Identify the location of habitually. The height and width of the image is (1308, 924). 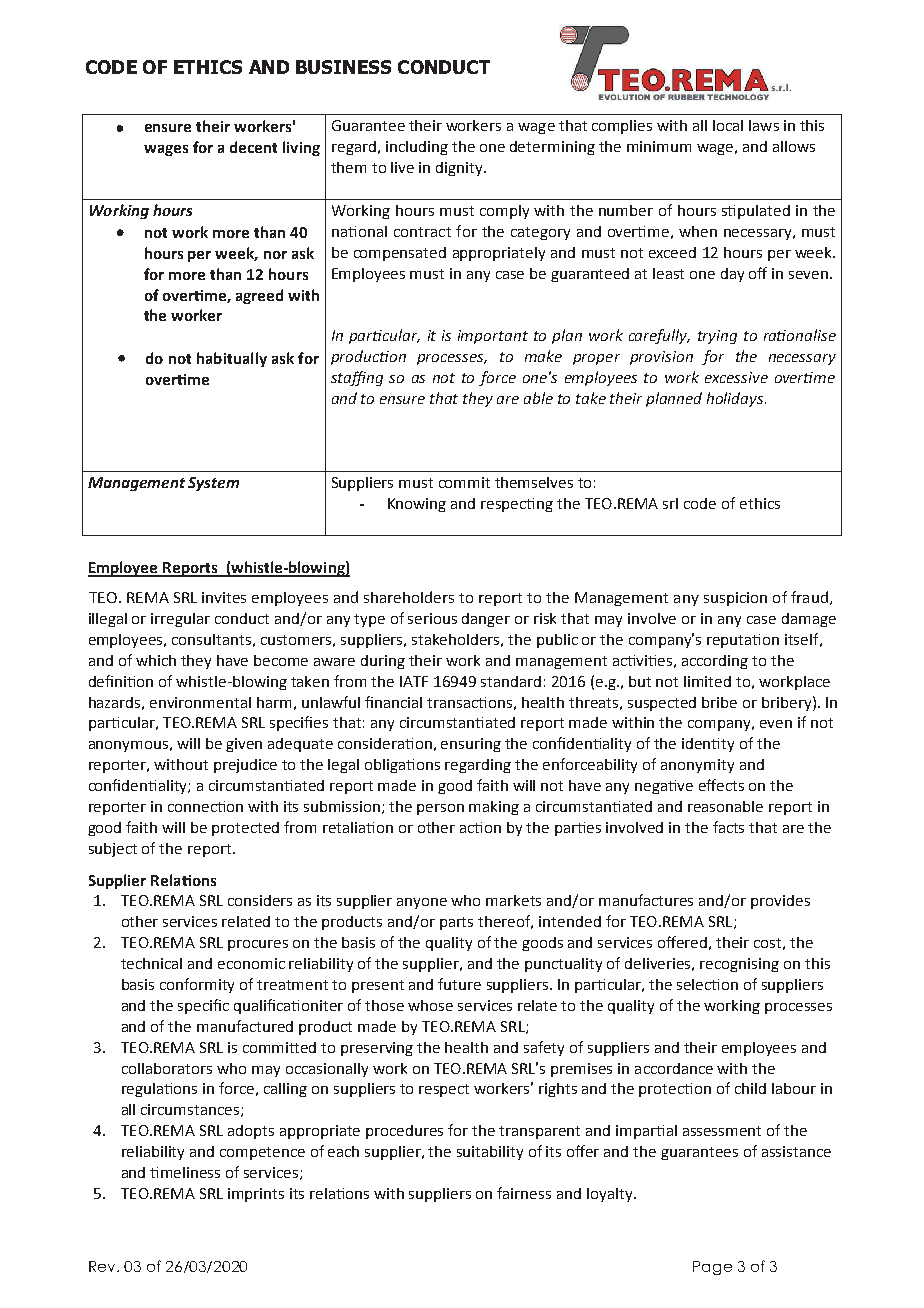
(232, 359).
